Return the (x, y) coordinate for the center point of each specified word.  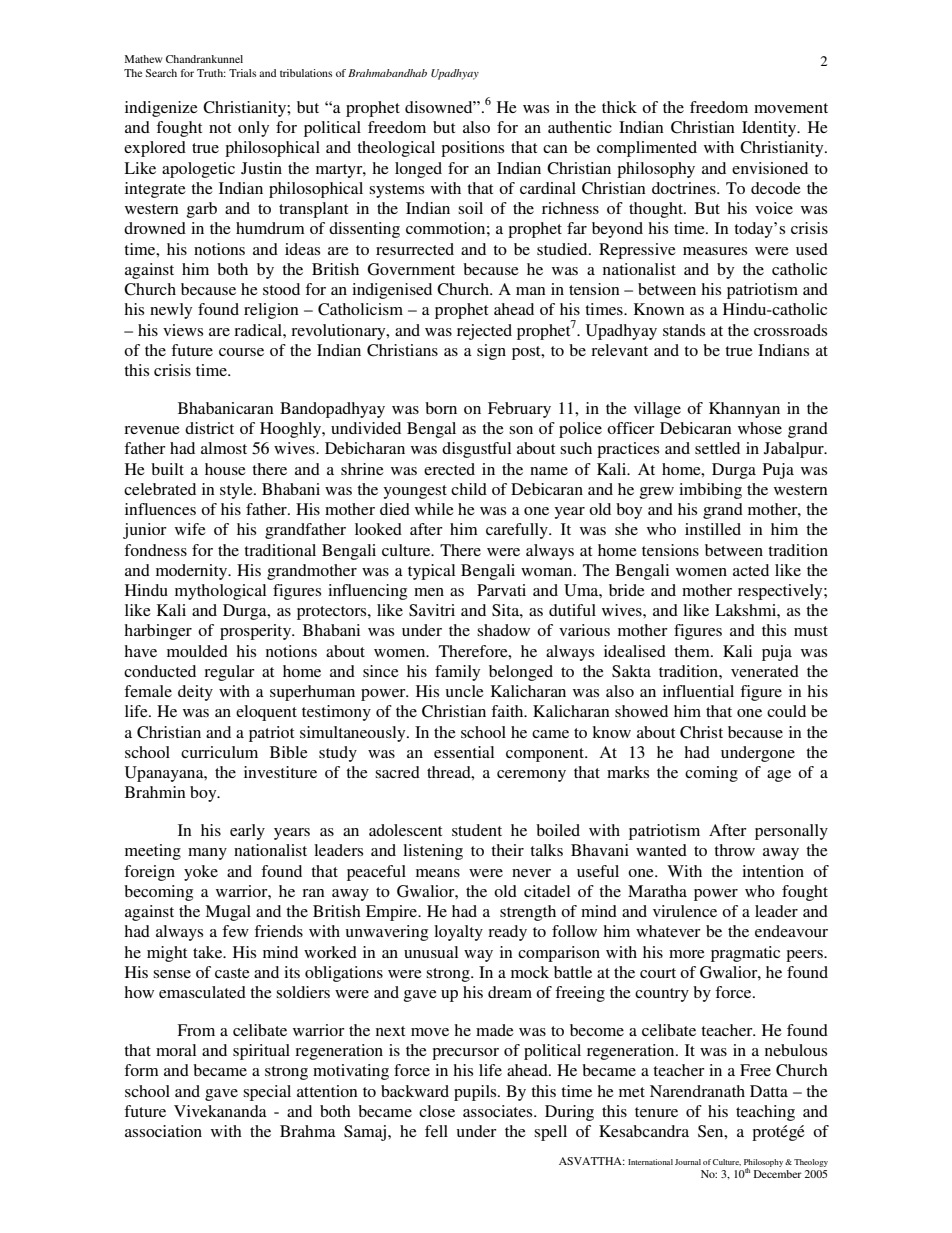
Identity (770, 129)
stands (684, 330)
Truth (211, 73)
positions (472, 149)
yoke (201, 873)
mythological (220, 592)
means (438, 873)
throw (734, 850)
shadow (503, 630)
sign (491, 352)
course (241, 352)
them (693, 651)
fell (436, 1131)
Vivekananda (220, 1111)
